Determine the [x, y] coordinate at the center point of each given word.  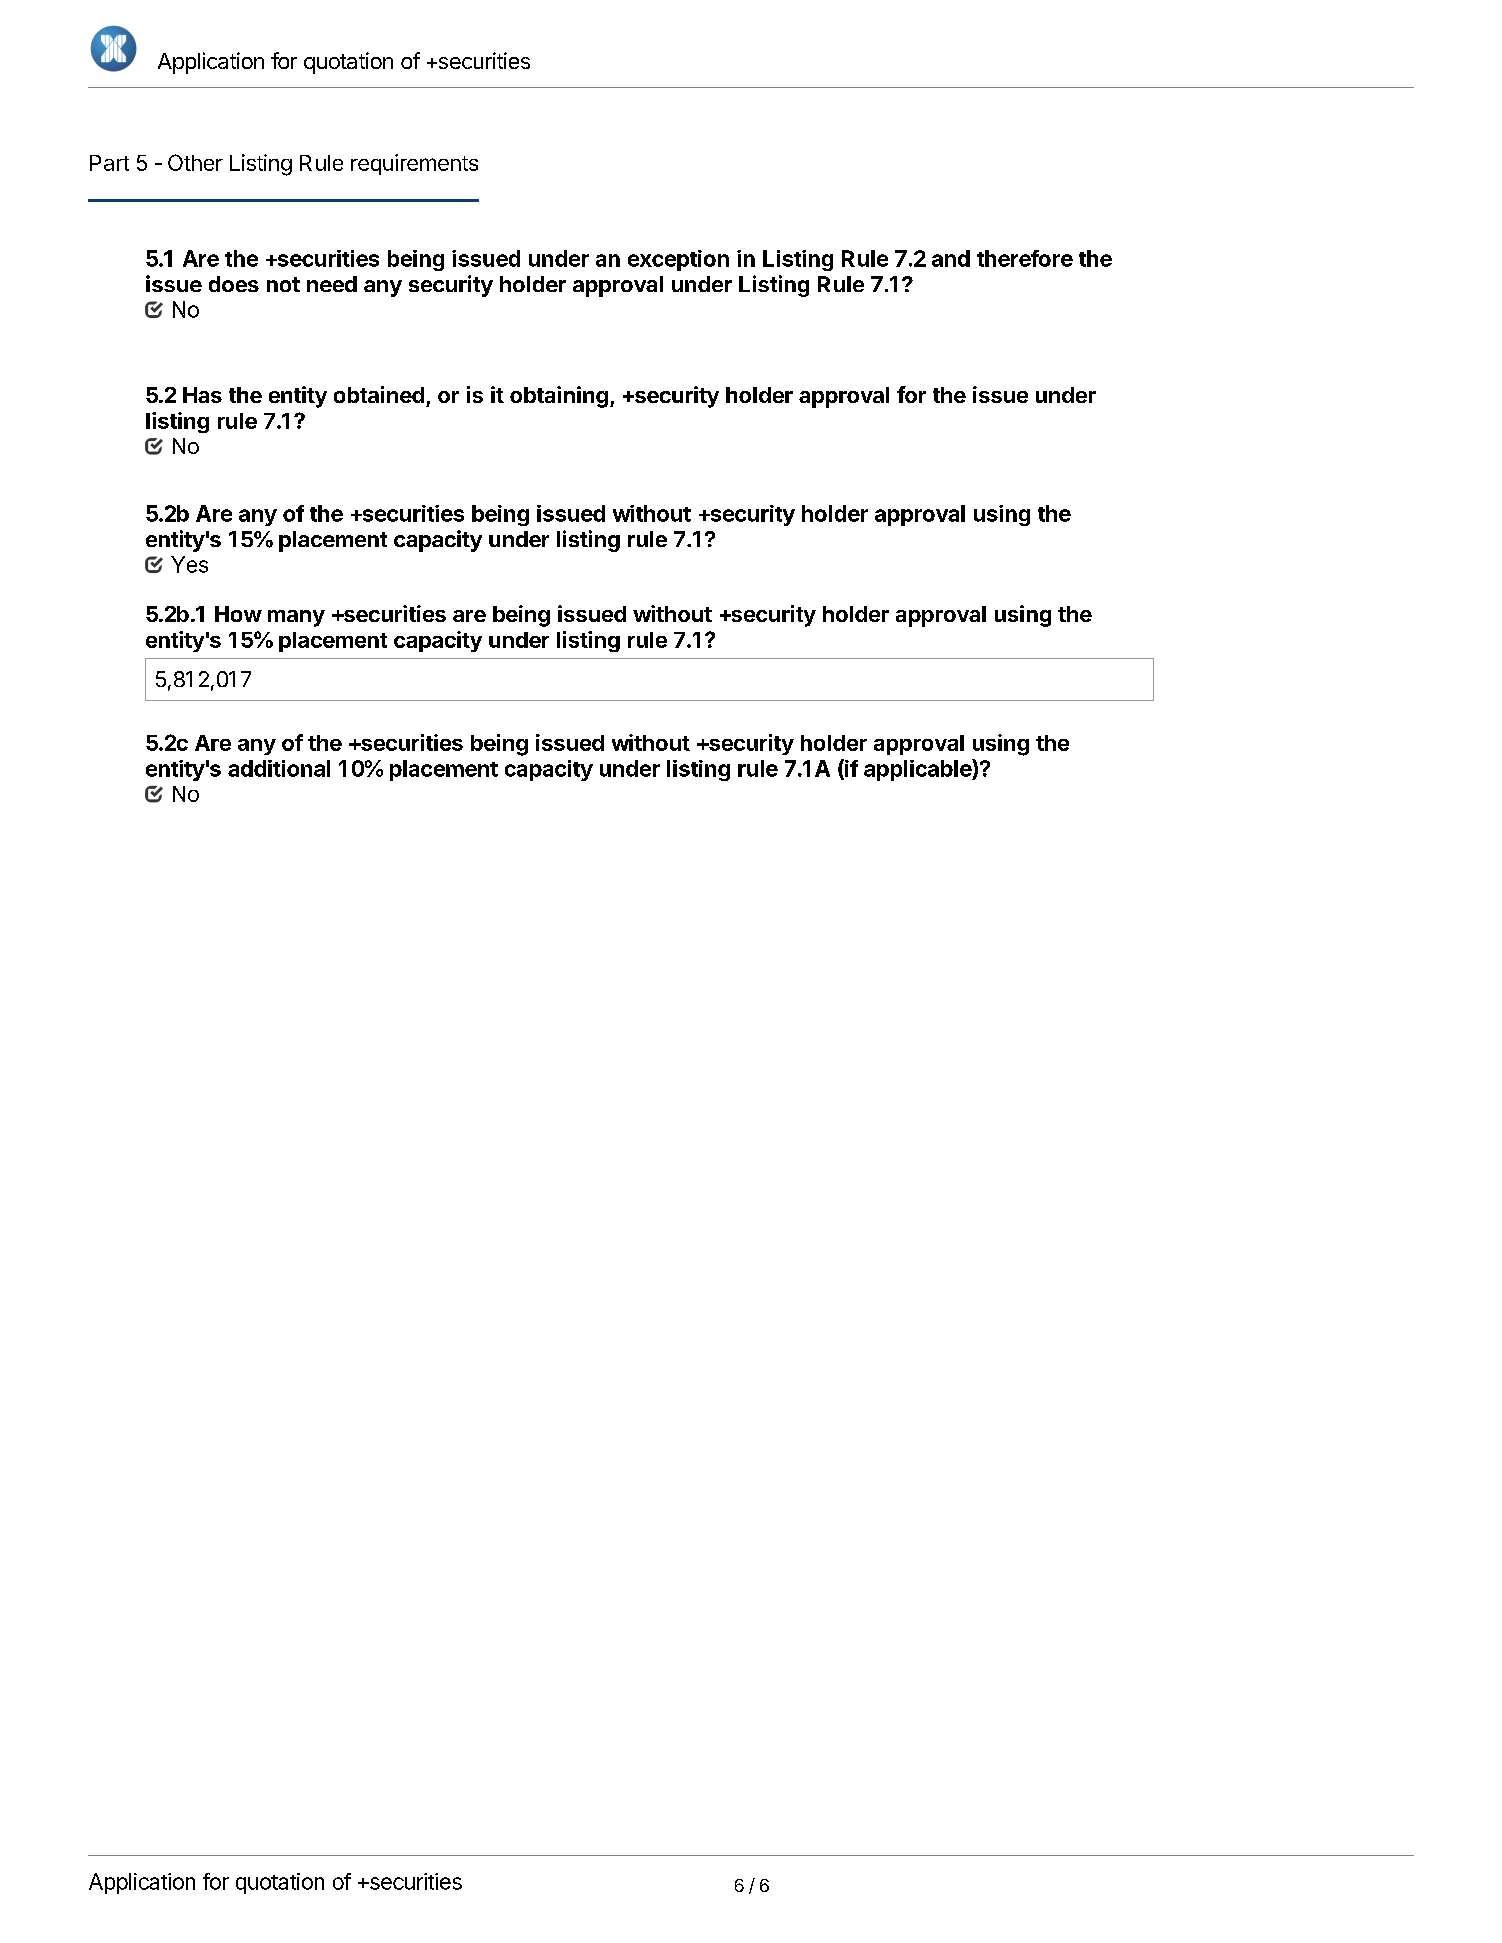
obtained [379, 394]
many [296, 618]
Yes [189, 564]
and [951, 258]
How [238, 614]
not [283, 284]
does [234, 284]
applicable [918, 770]
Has [202, 395]
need [332, 284]
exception [678, 260]
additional [279, 768]
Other [195, 162]
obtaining [559, 397]
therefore [1025, 258]
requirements [414, 164]
